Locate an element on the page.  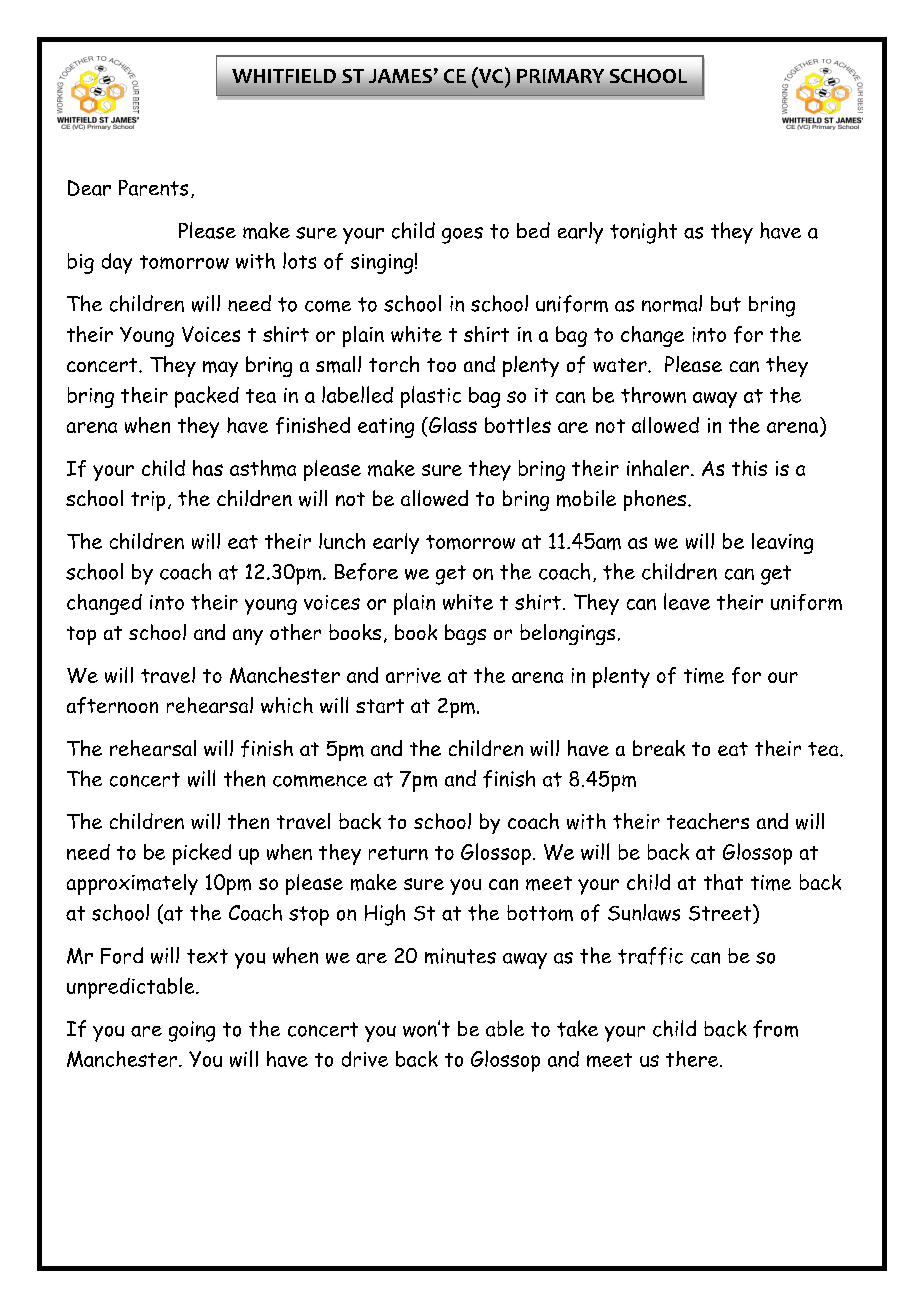
JAMES is located at coordinates (400, 76).
